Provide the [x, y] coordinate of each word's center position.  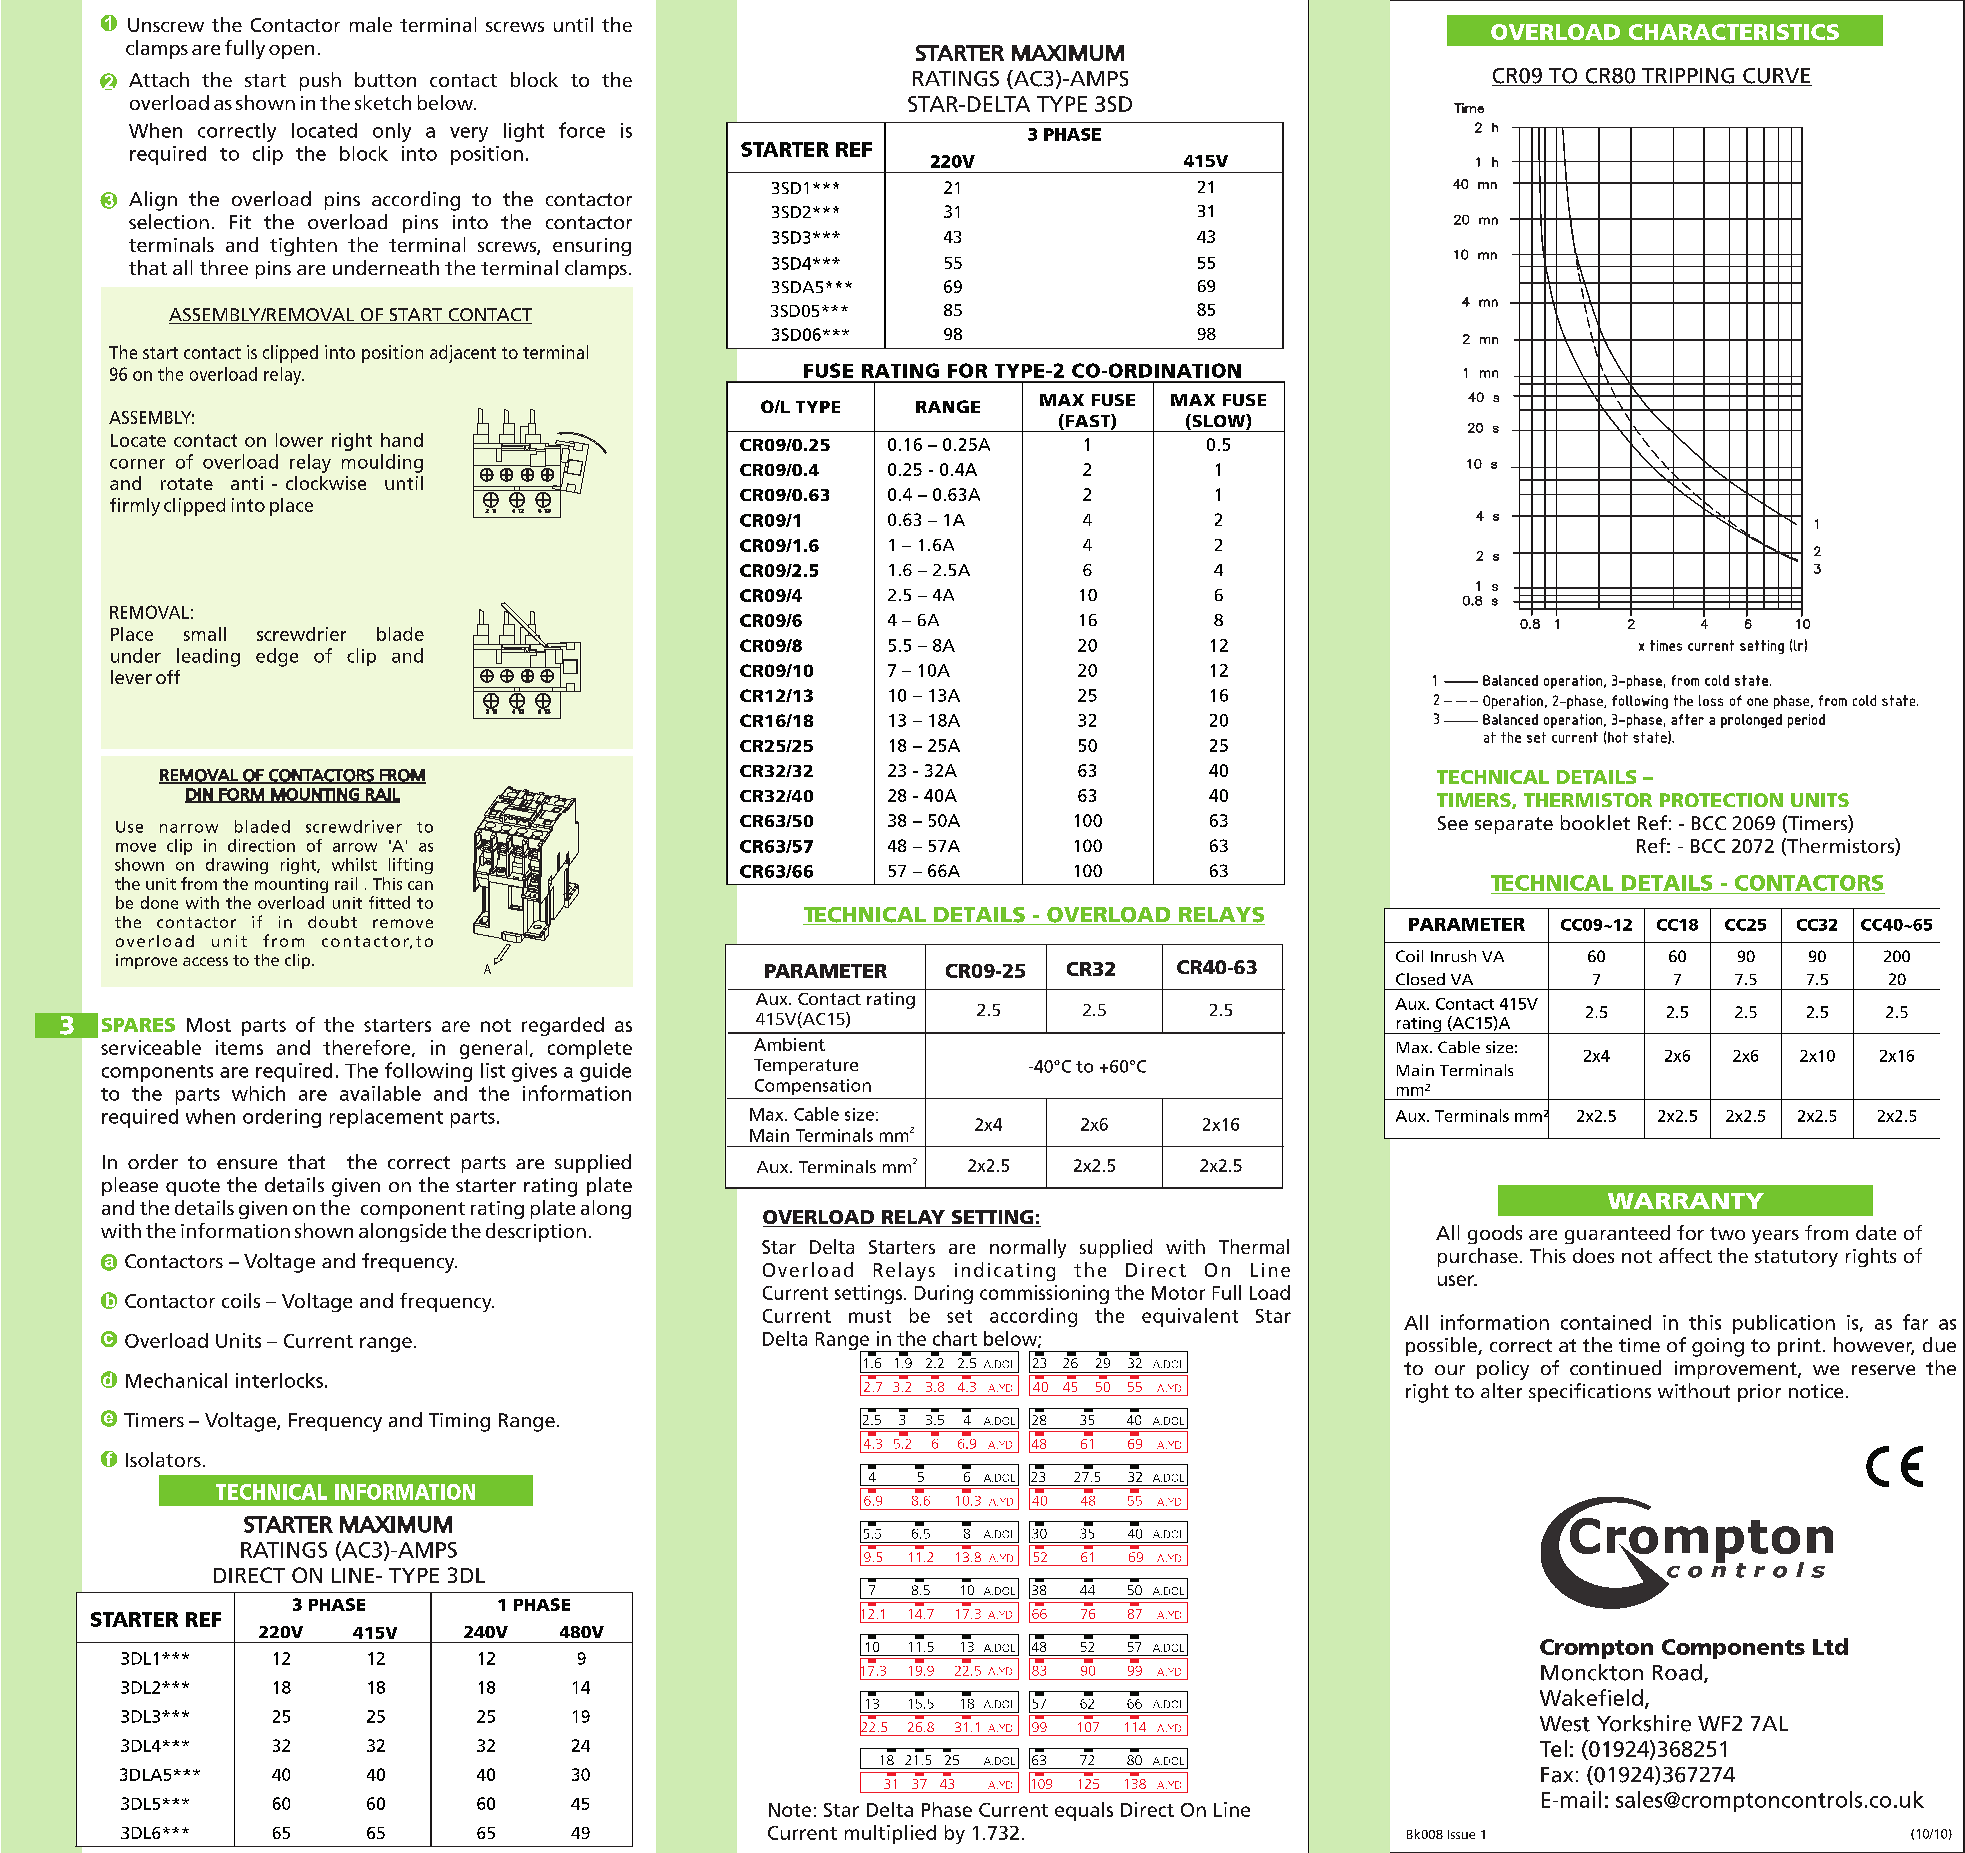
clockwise [326, 483]
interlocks [279, 1380]
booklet [1595, 822]
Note [790, 1810]
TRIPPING [1688, 77]
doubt [332, 922]
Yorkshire [1644, 1723]
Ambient [789, 1044]
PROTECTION [1721, 800]
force [582, 130]
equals [1084, 1811]
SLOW [1218, 422]
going [1718, 1347]
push [320, 81]
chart [955, 1338]
